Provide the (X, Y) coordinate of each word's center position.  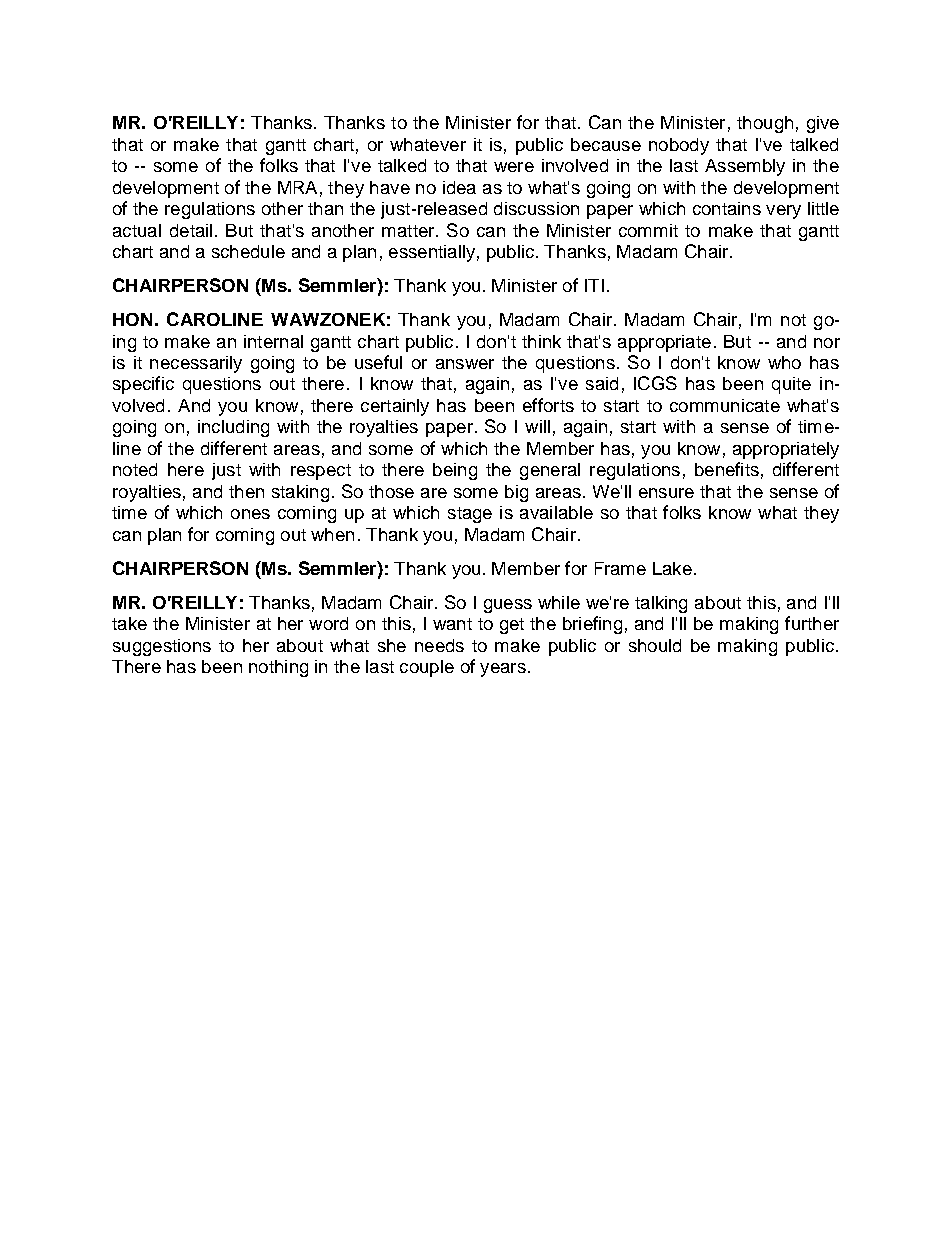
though (765, 124)
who (784, 362)
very (783, 212)
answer (465, 364)
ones (250, 514)
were (514, 167)
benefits (727, 469)
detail (191, 230)
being (455, 471)
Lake (672, 568)
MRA (297, 187)
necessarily (196, 364)
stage (470, 515)
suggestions (162, 647)
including (233, 428)
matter (409, 231)
